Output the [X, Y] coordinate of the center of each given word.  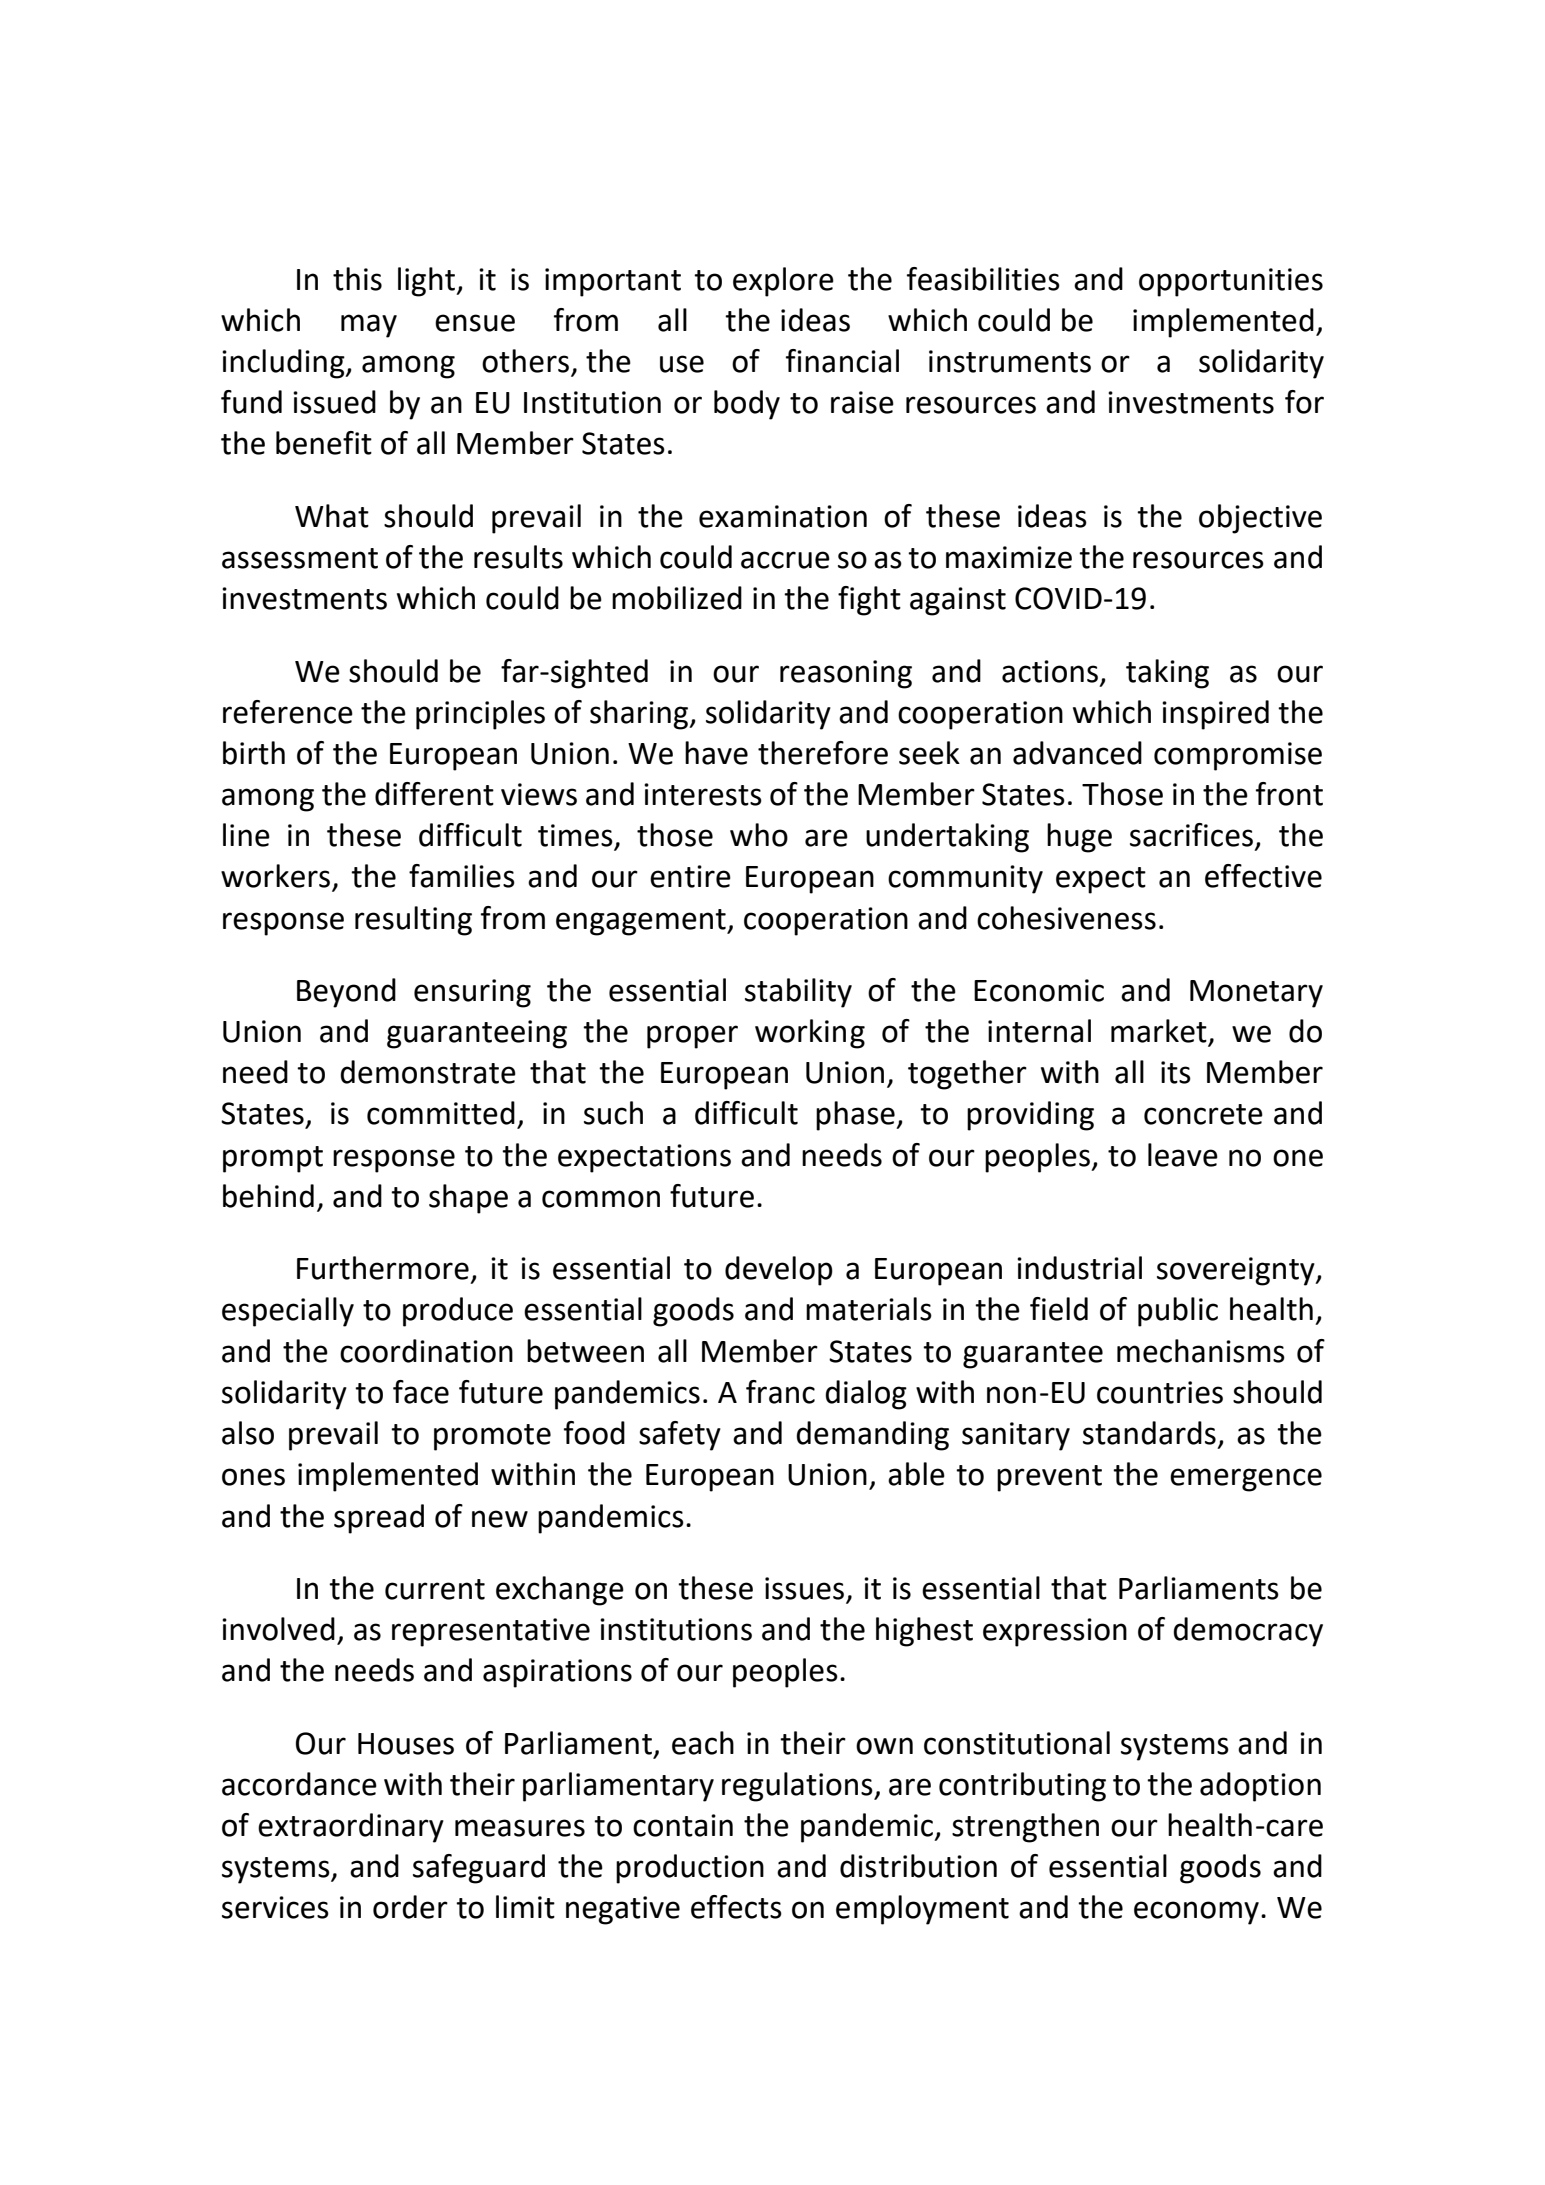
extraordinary [351, 1828]
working [810, 1034]
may [369, 326]
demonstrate [428, 1072]
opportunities [1231, 282]
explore [783, 282]
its [1176, 1072]
